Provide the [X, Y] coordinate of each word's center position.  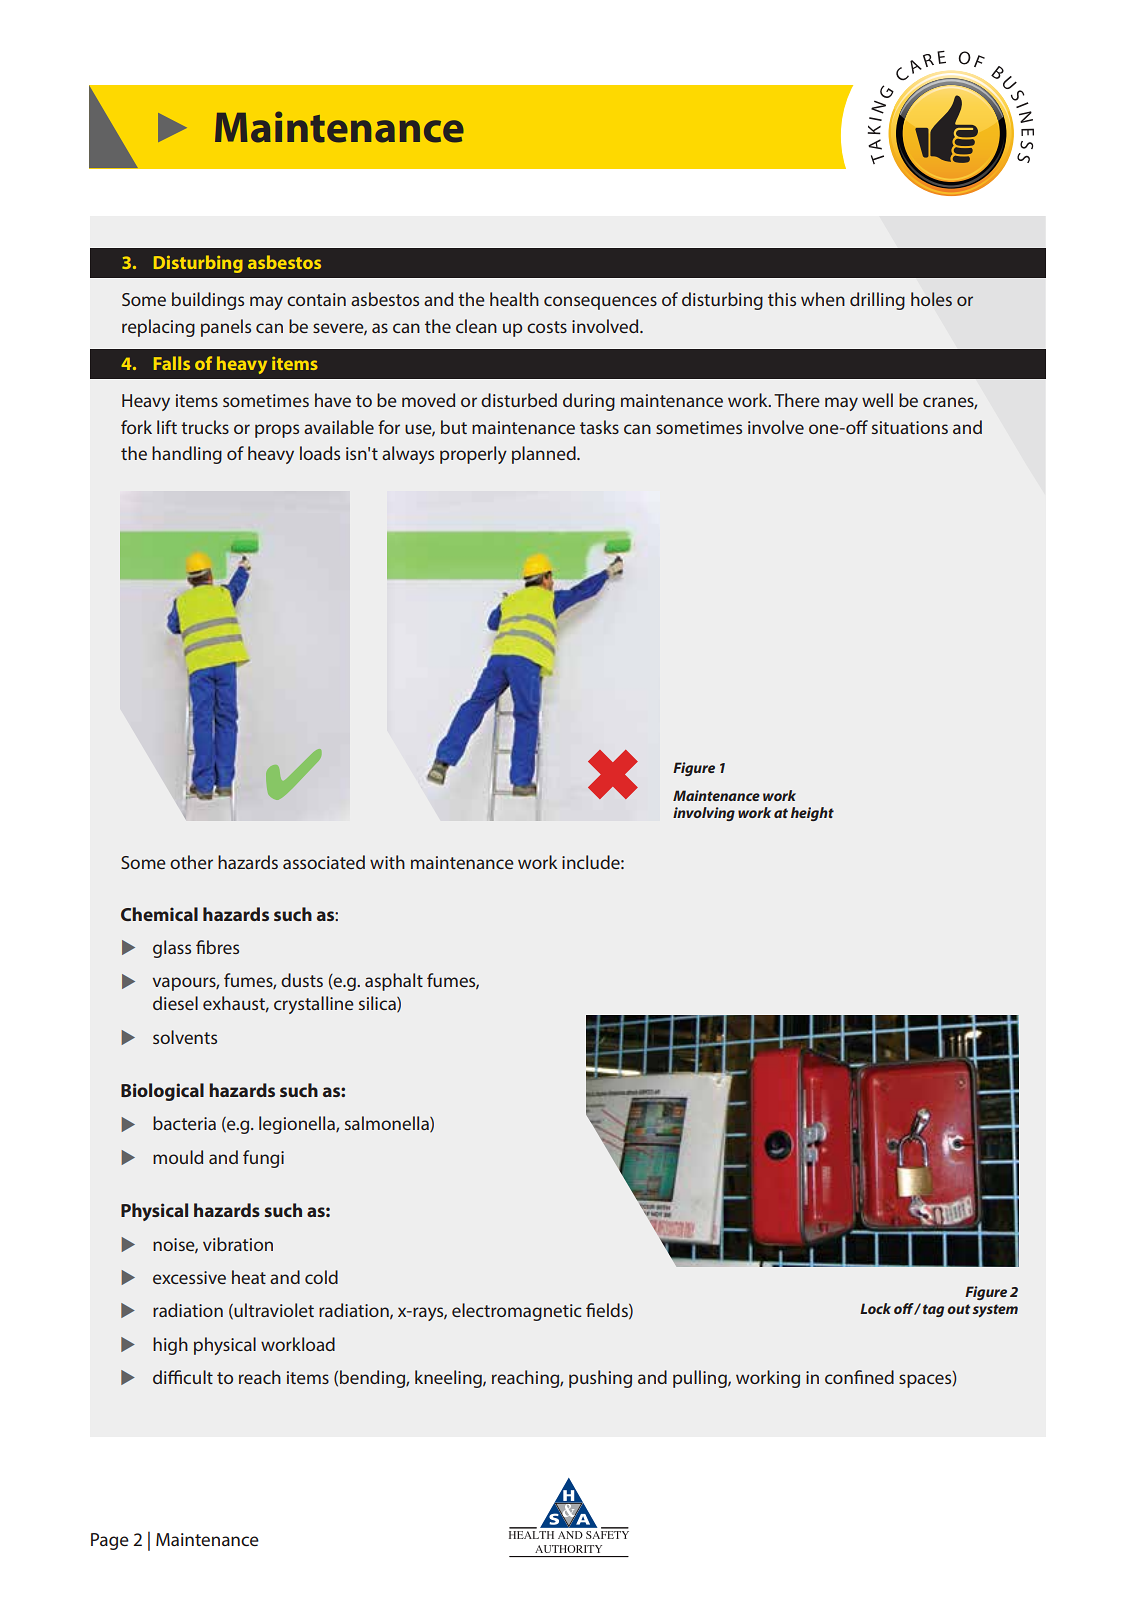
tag [933, 1310]
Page [110, 1541]
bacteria [184, 1123]
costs [547, 327]
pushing [600, 1379]
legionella [298, 1125]
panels [226, 328]
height [812, 814]
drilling [877, 301]
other [191, 862]
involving [704, 814]
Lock [875, 1308]
